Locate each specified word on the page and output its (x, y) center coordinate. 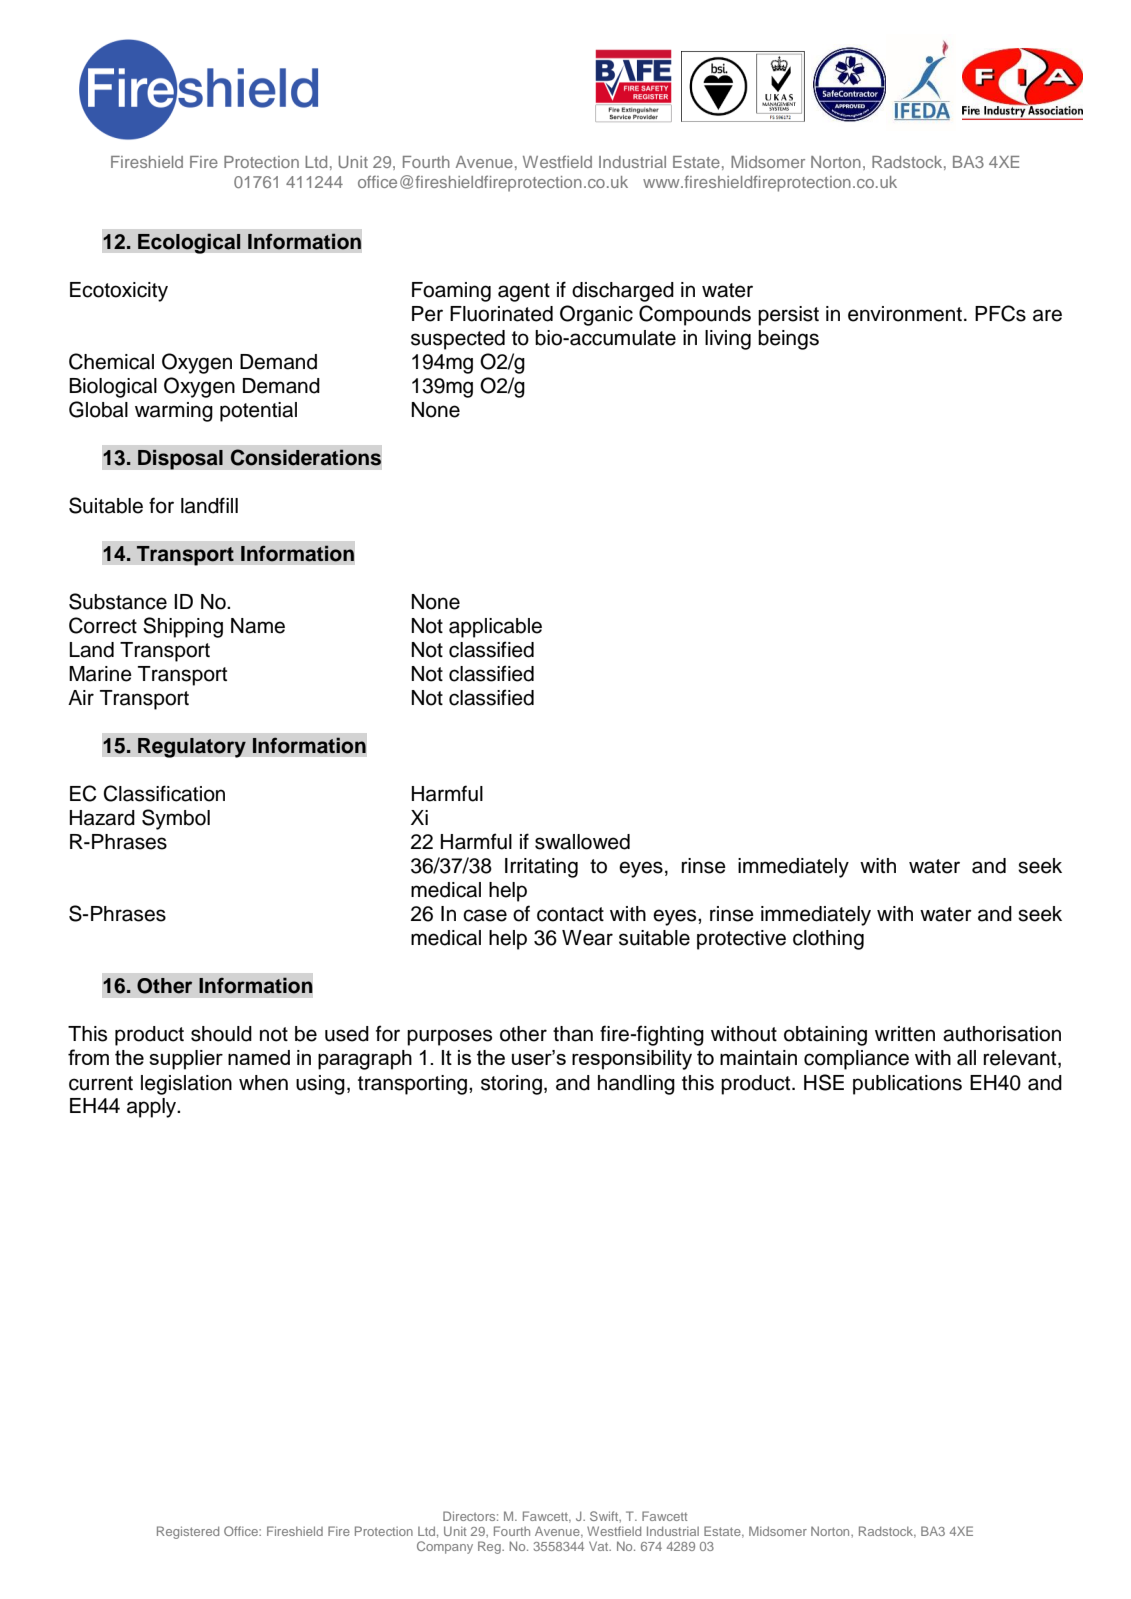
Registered (188, 1532)
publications (907, 1085)
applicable (495, 628)
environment (905, 314)
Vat (600, 1546)
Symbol (176, 819)
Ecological (189, 243)
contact (570, 914)
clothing (828, 940)
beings (788, 340)
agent (524, 292)
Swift (605, 1516)
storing (511, 1085)
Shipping (183, 627)
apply (153, 1108)
